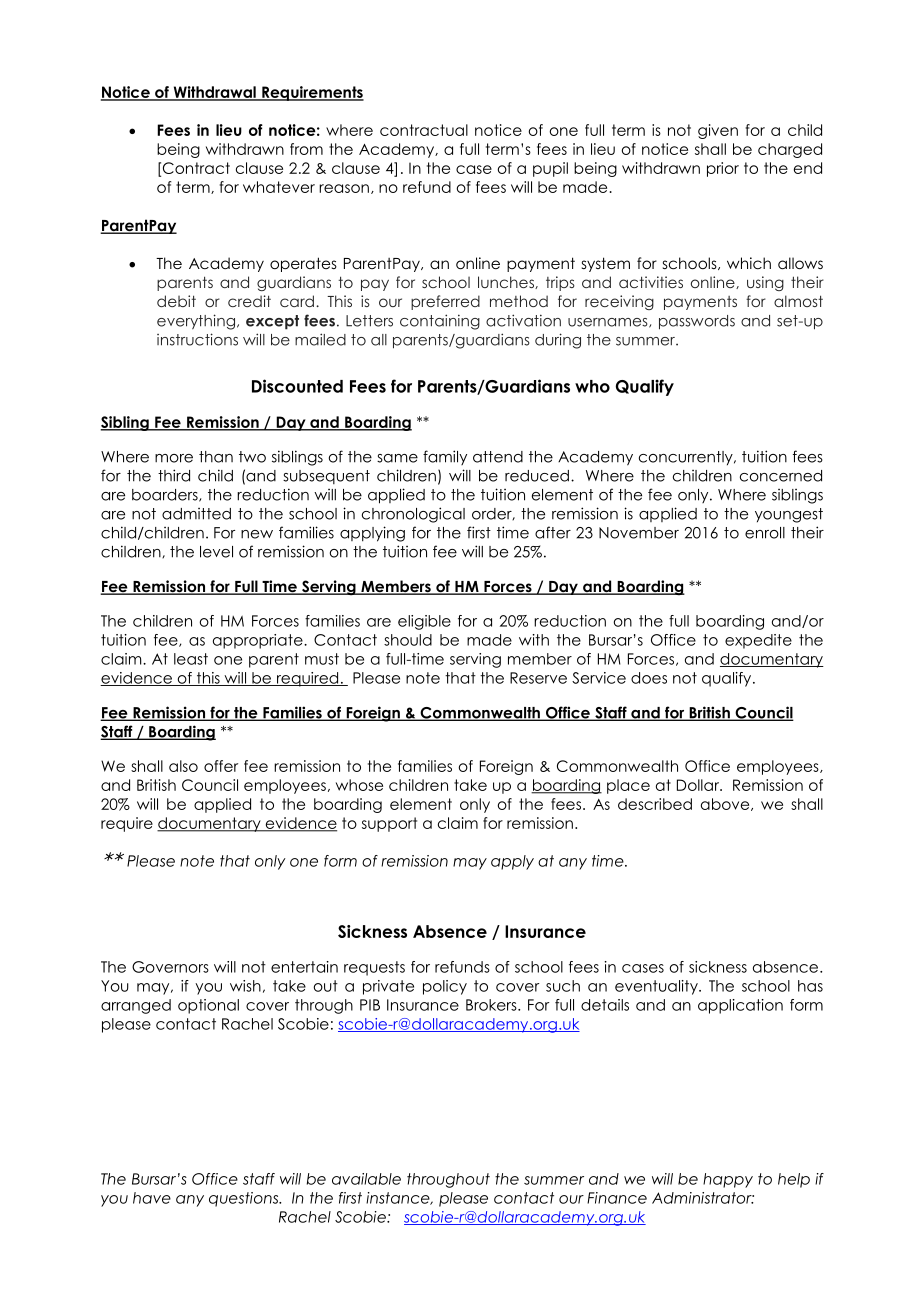 This screenshot has height=1307, width=924. I want to click on questions, so click(245, 1199).
